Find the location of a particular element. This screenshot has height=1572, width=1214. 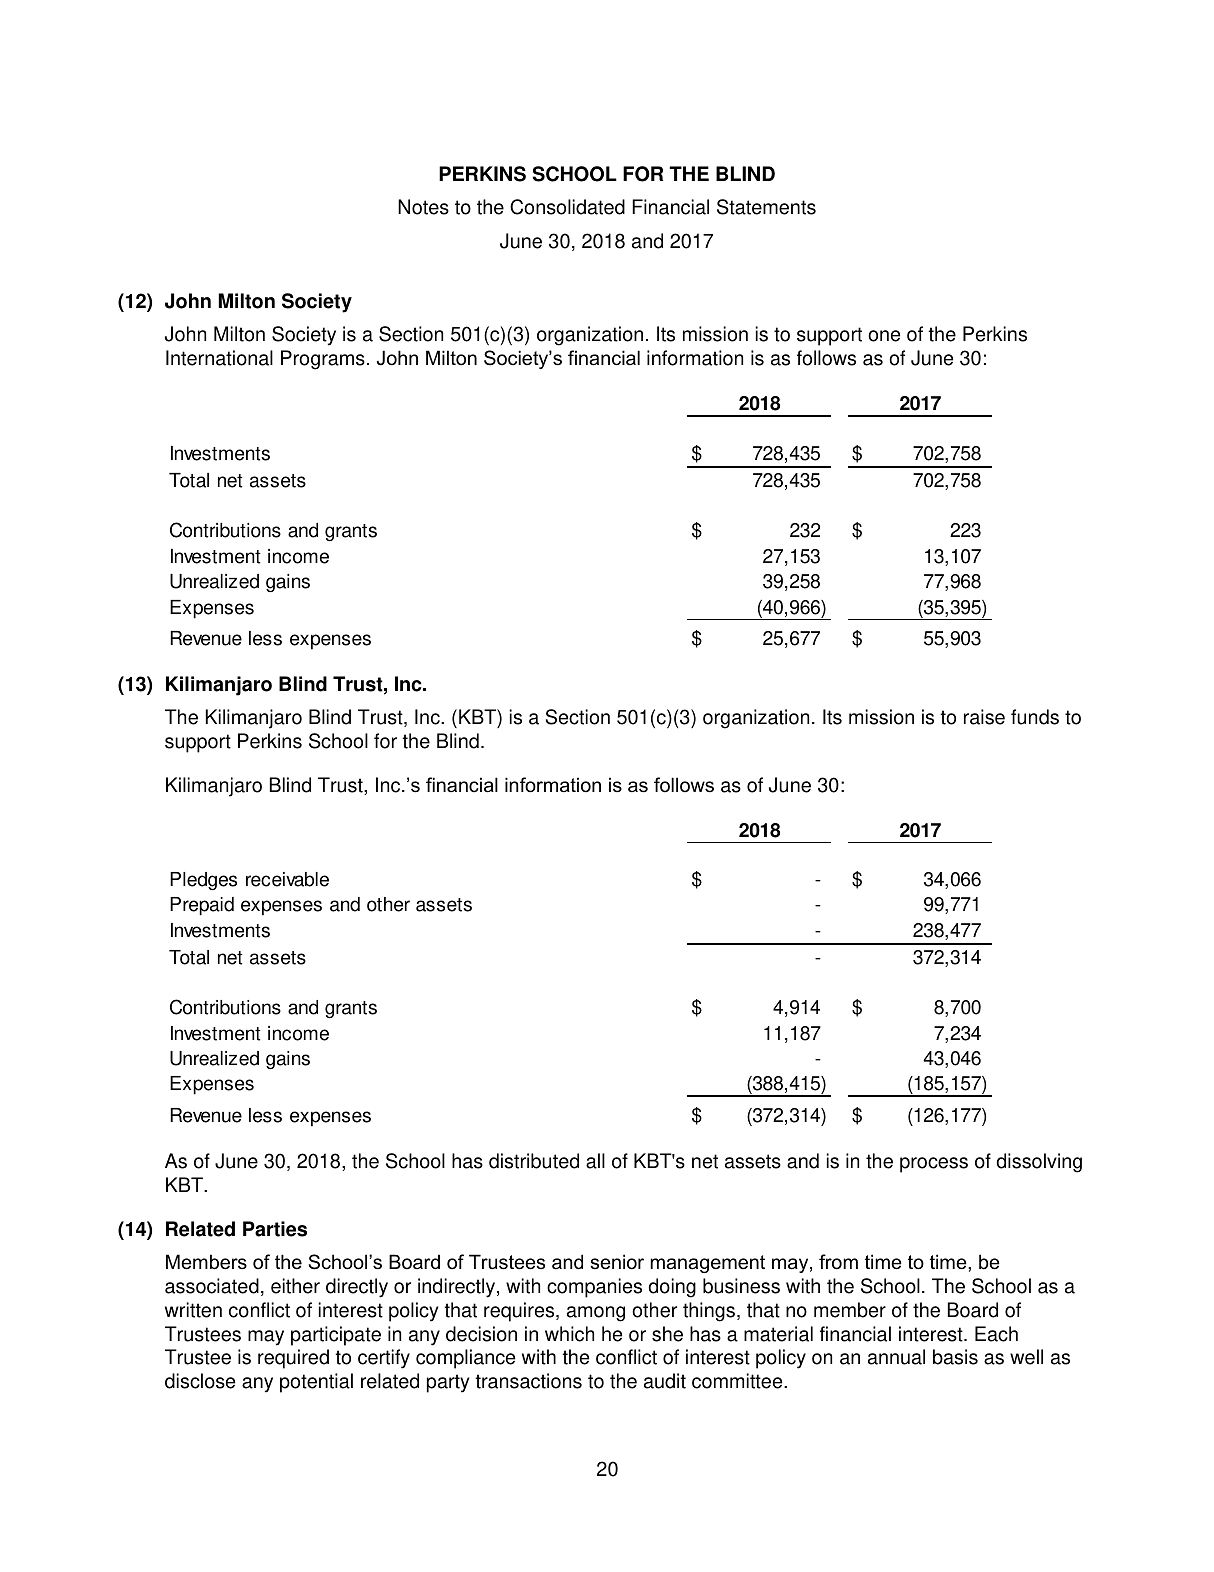

Notes is located at coordinates (423, 207).
